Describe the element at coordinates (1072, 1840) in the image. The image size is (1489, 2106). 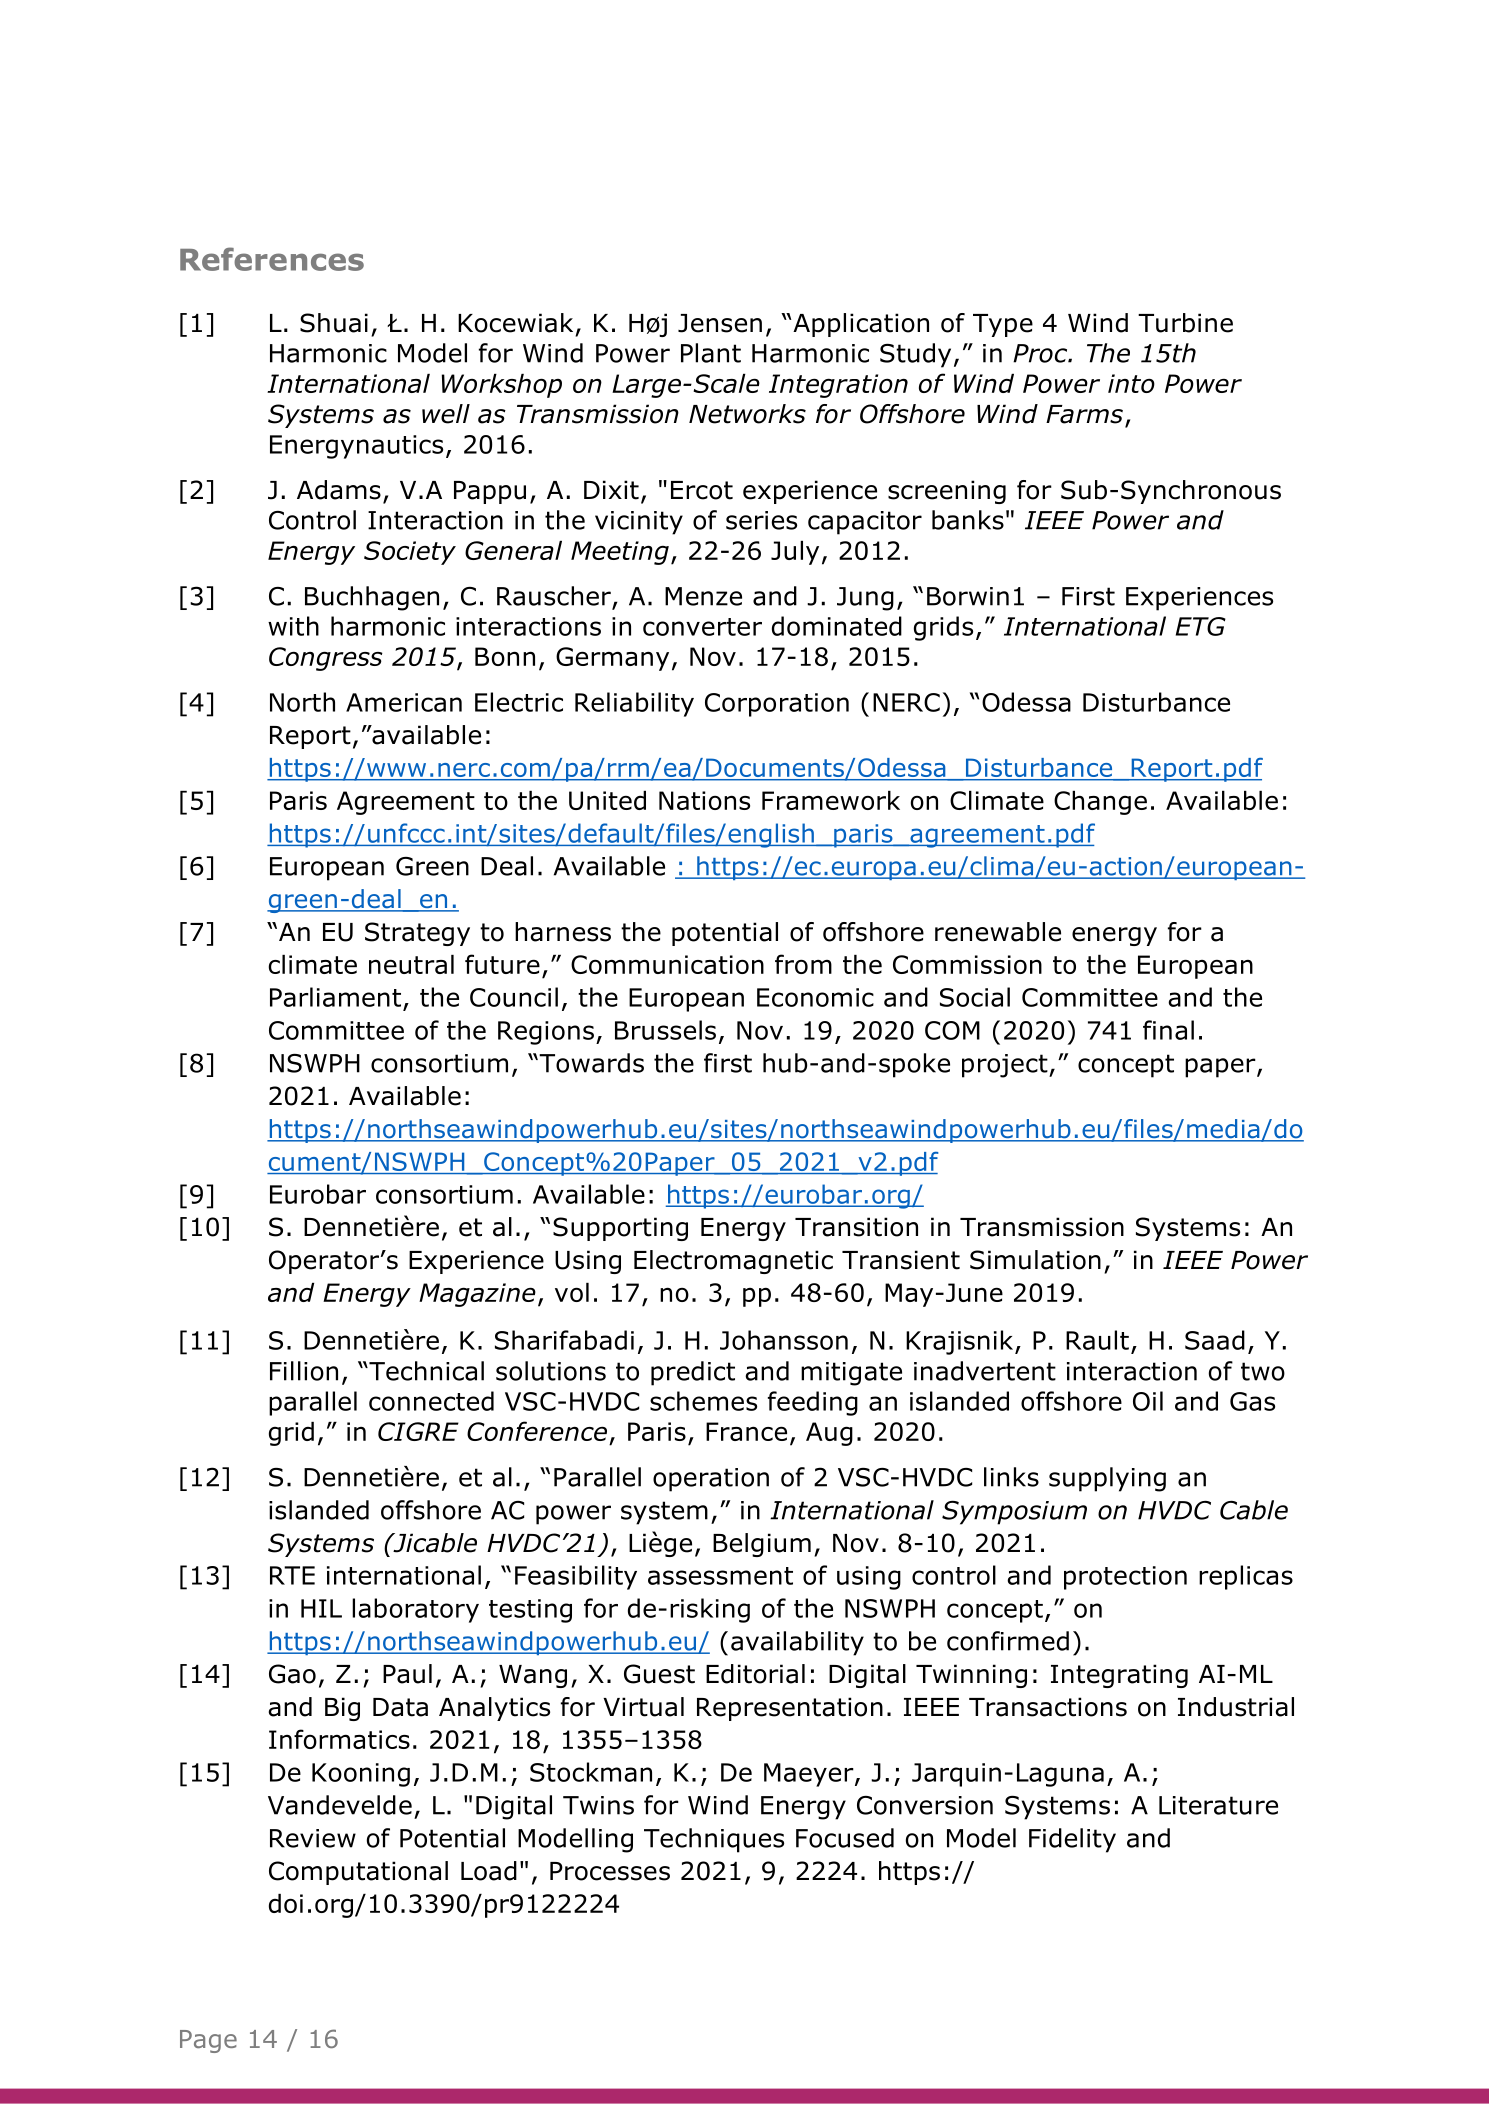
I see `Fidelity` at that location.
